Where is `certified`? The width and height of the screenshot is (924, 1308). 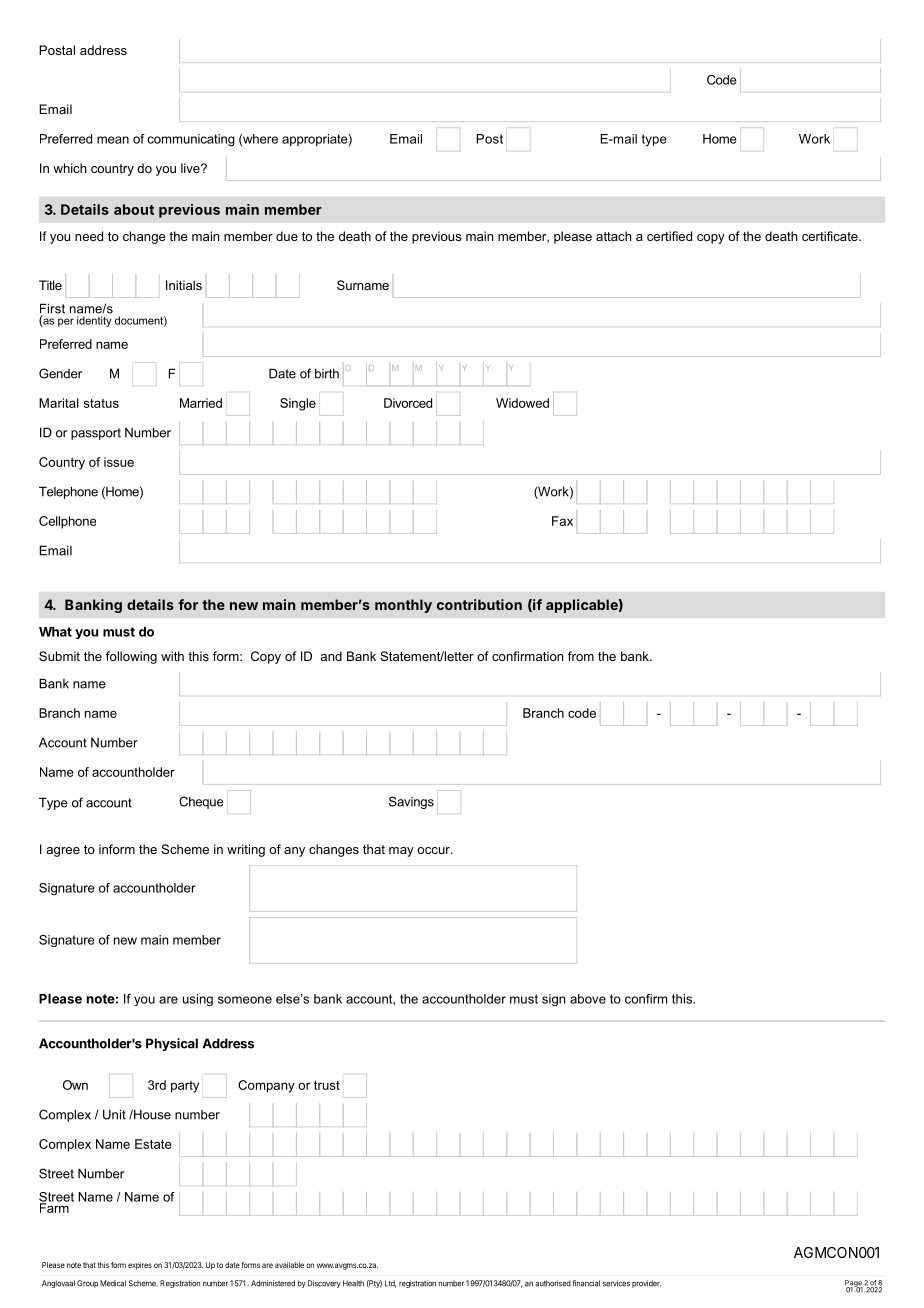
certified is located at coordinates (669, 236).
